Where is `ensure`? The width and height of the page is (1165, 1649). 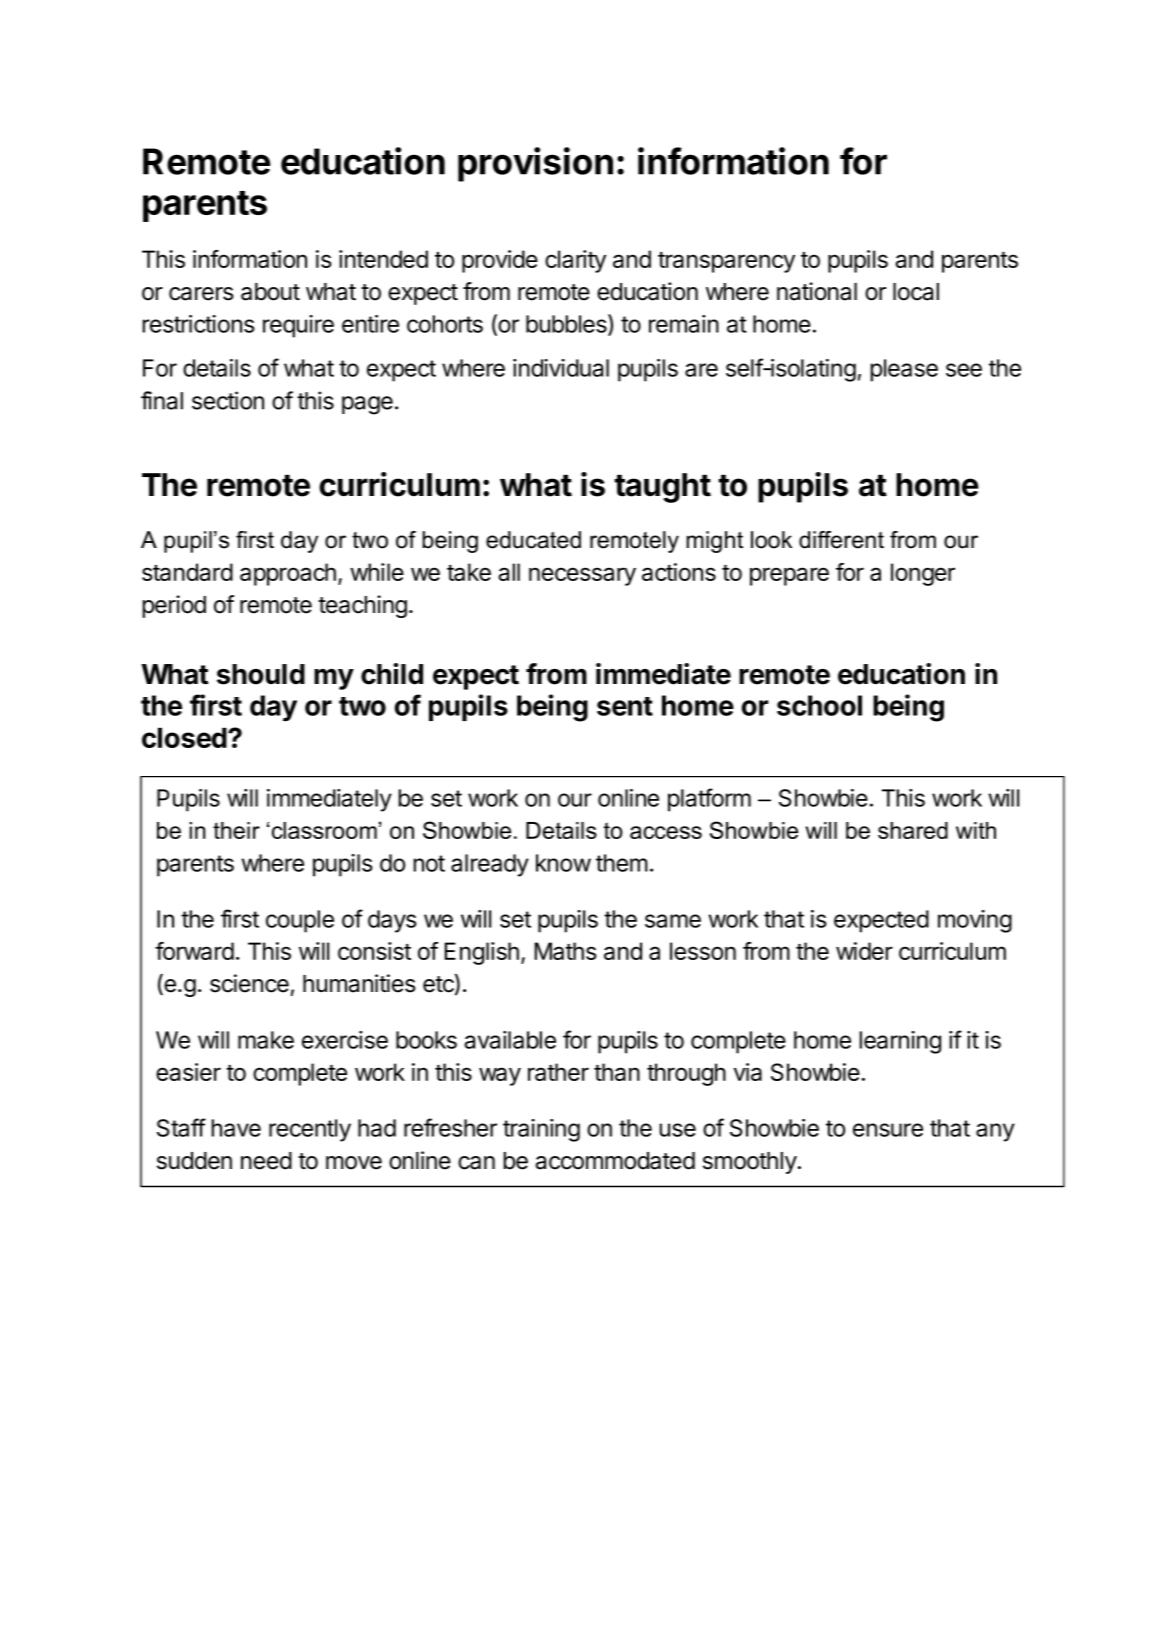
ensure is located at coordinates (888, 1130).
